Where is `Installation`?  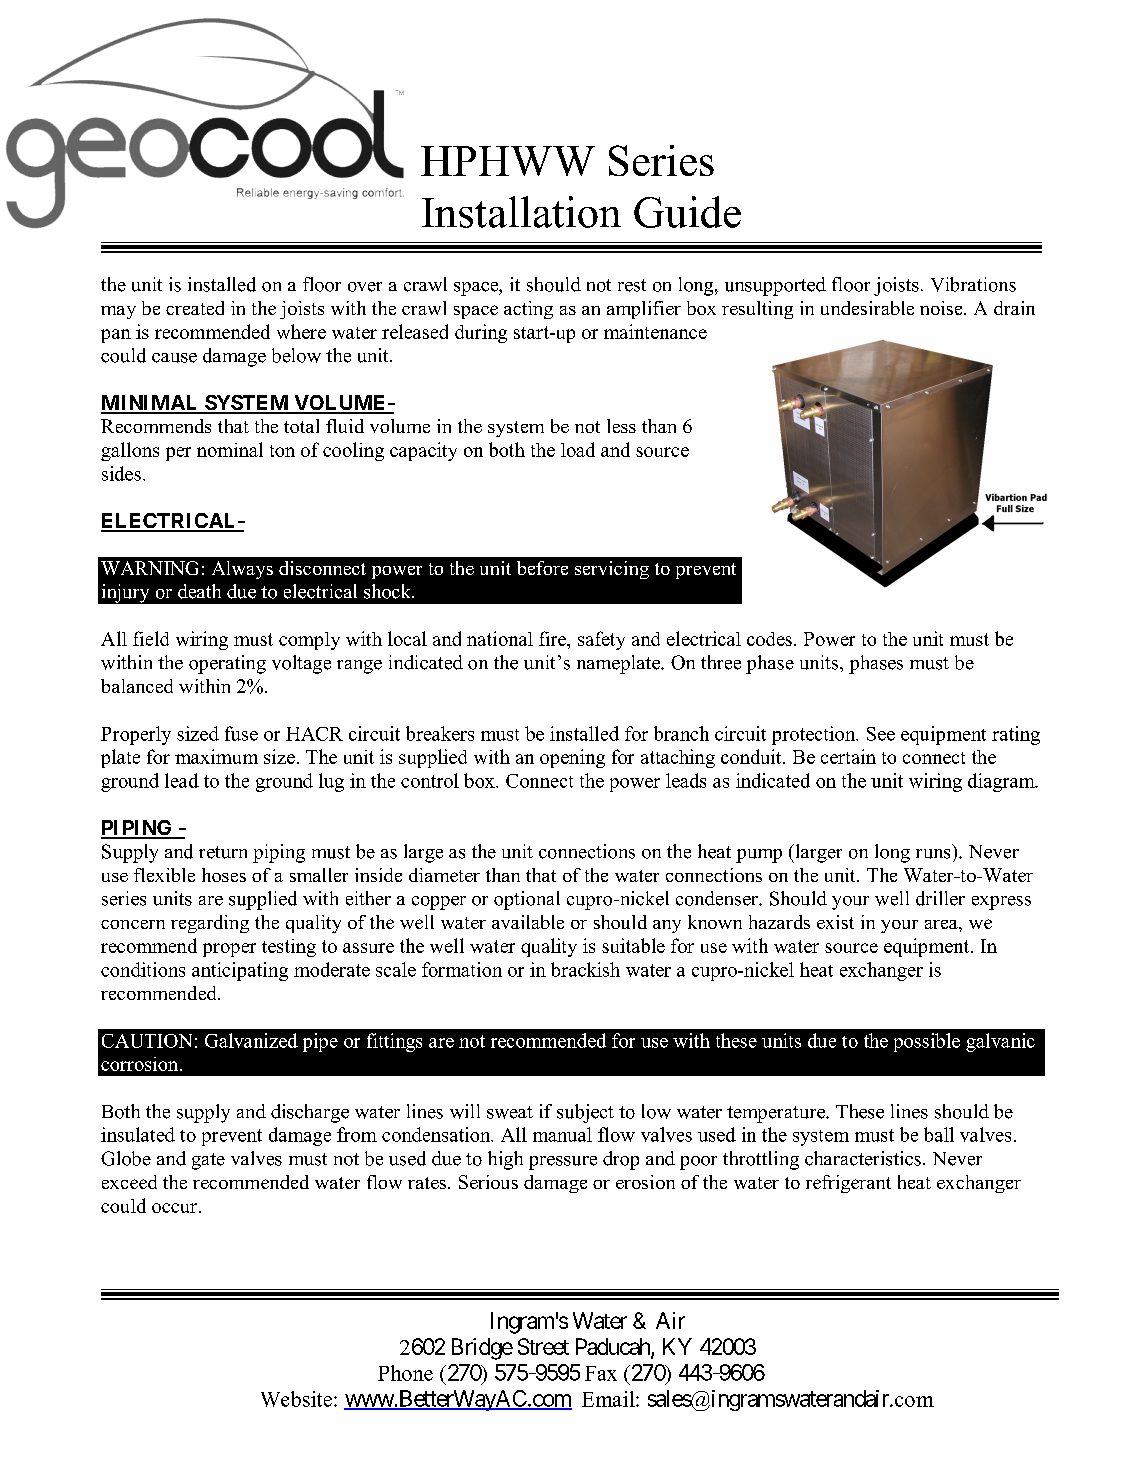
Installation is located at coordinates (521, 212).
